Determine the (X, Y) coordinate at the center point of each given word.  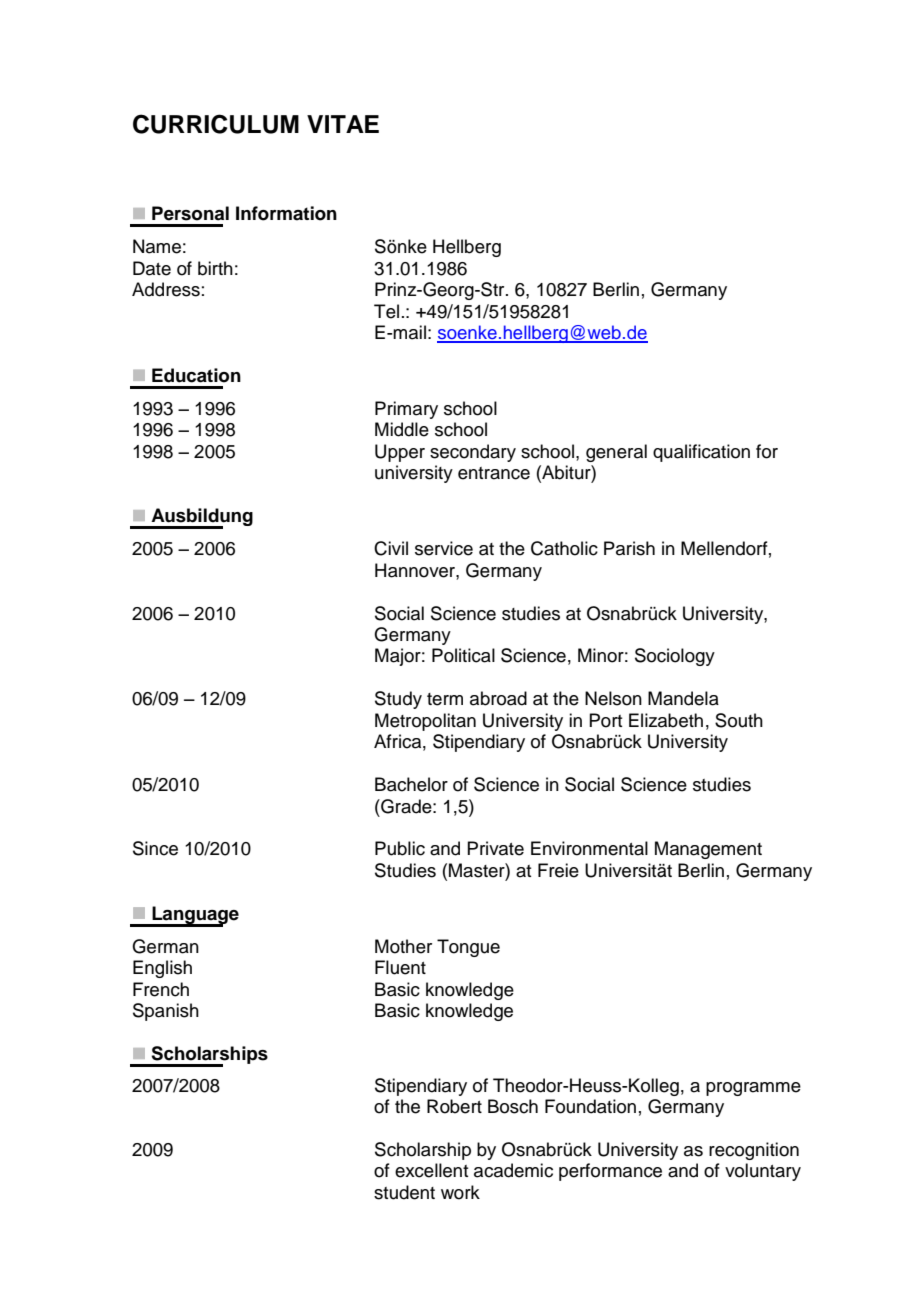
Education (196, 375)
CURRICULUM (216, 124)
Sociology (675, 657)
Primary (406, 410)
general (616, 453)
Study (398, 700)
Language (194, 916)
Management (708, 850)
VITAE (343, 124)
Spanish (166, 1012)
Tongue (468, 948)
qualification (701, 453)
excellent (431, 1170)
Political (463, 655)
